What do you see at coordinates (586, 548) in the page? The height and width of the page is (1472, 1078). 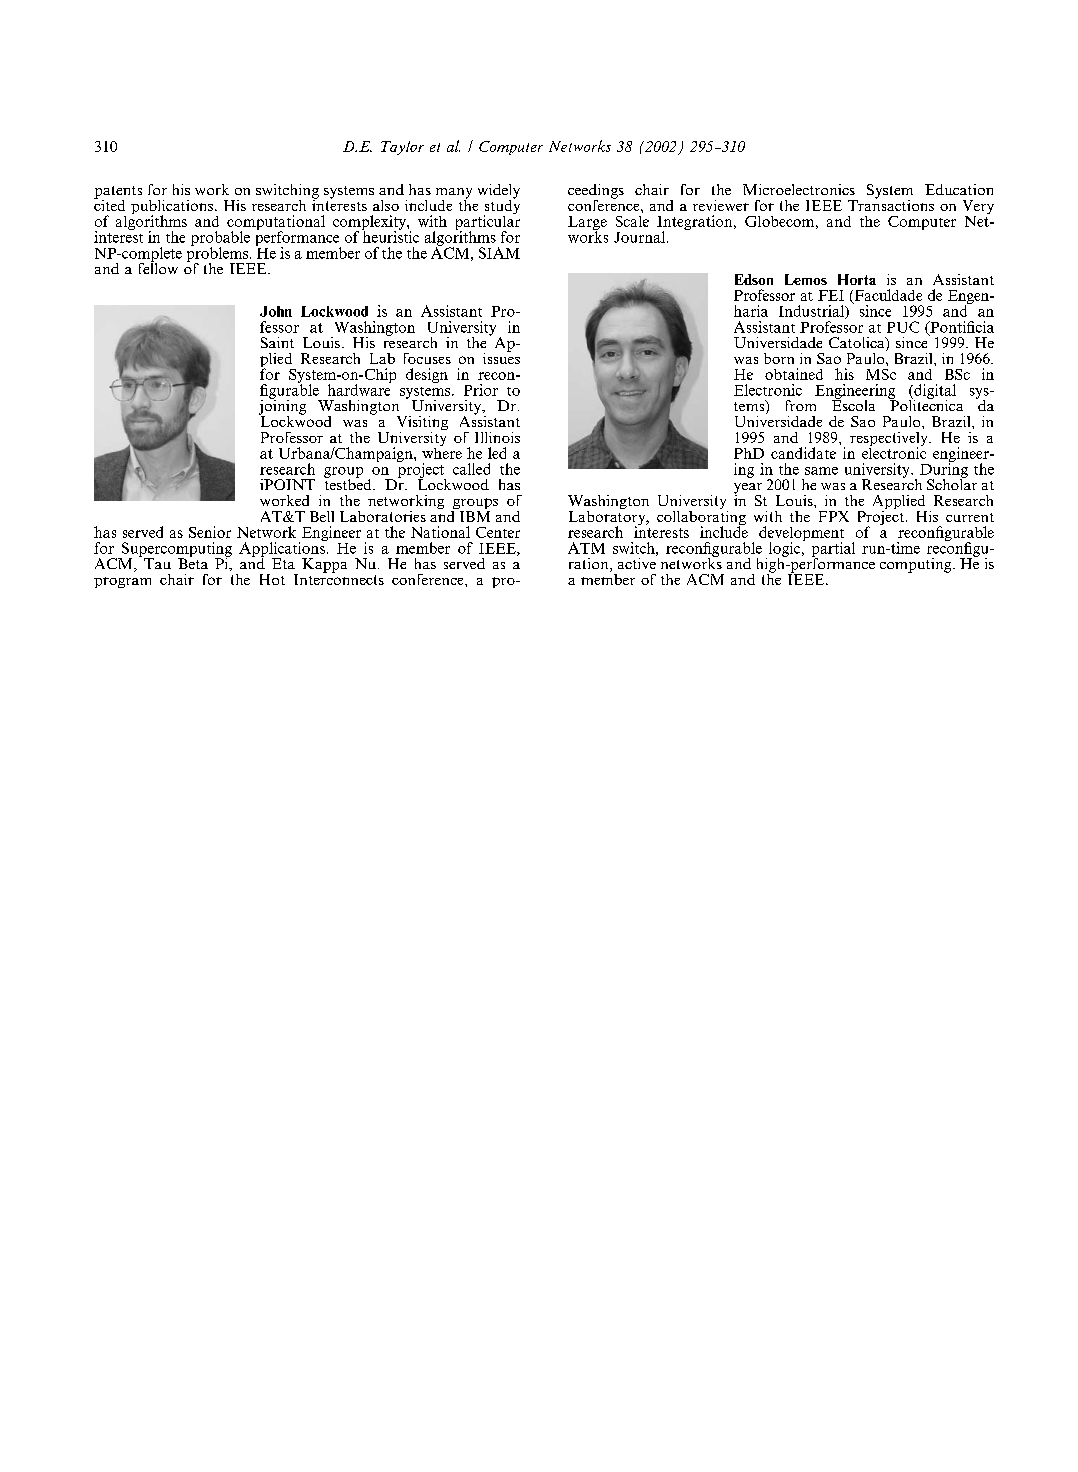 I see `ATM` at bounding box center [586, 548].
